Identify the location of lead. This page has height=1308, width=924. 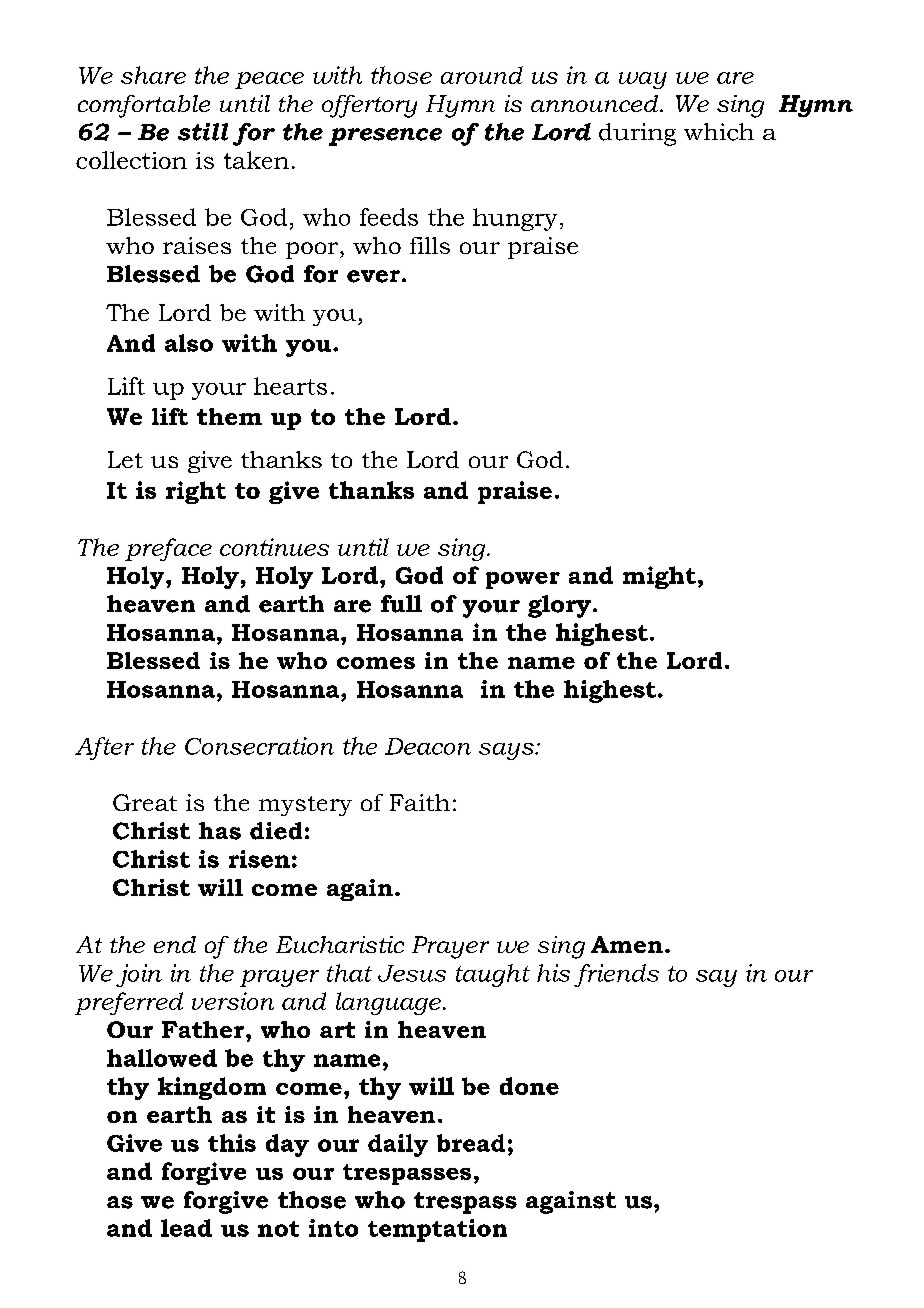
(186, 1228).
